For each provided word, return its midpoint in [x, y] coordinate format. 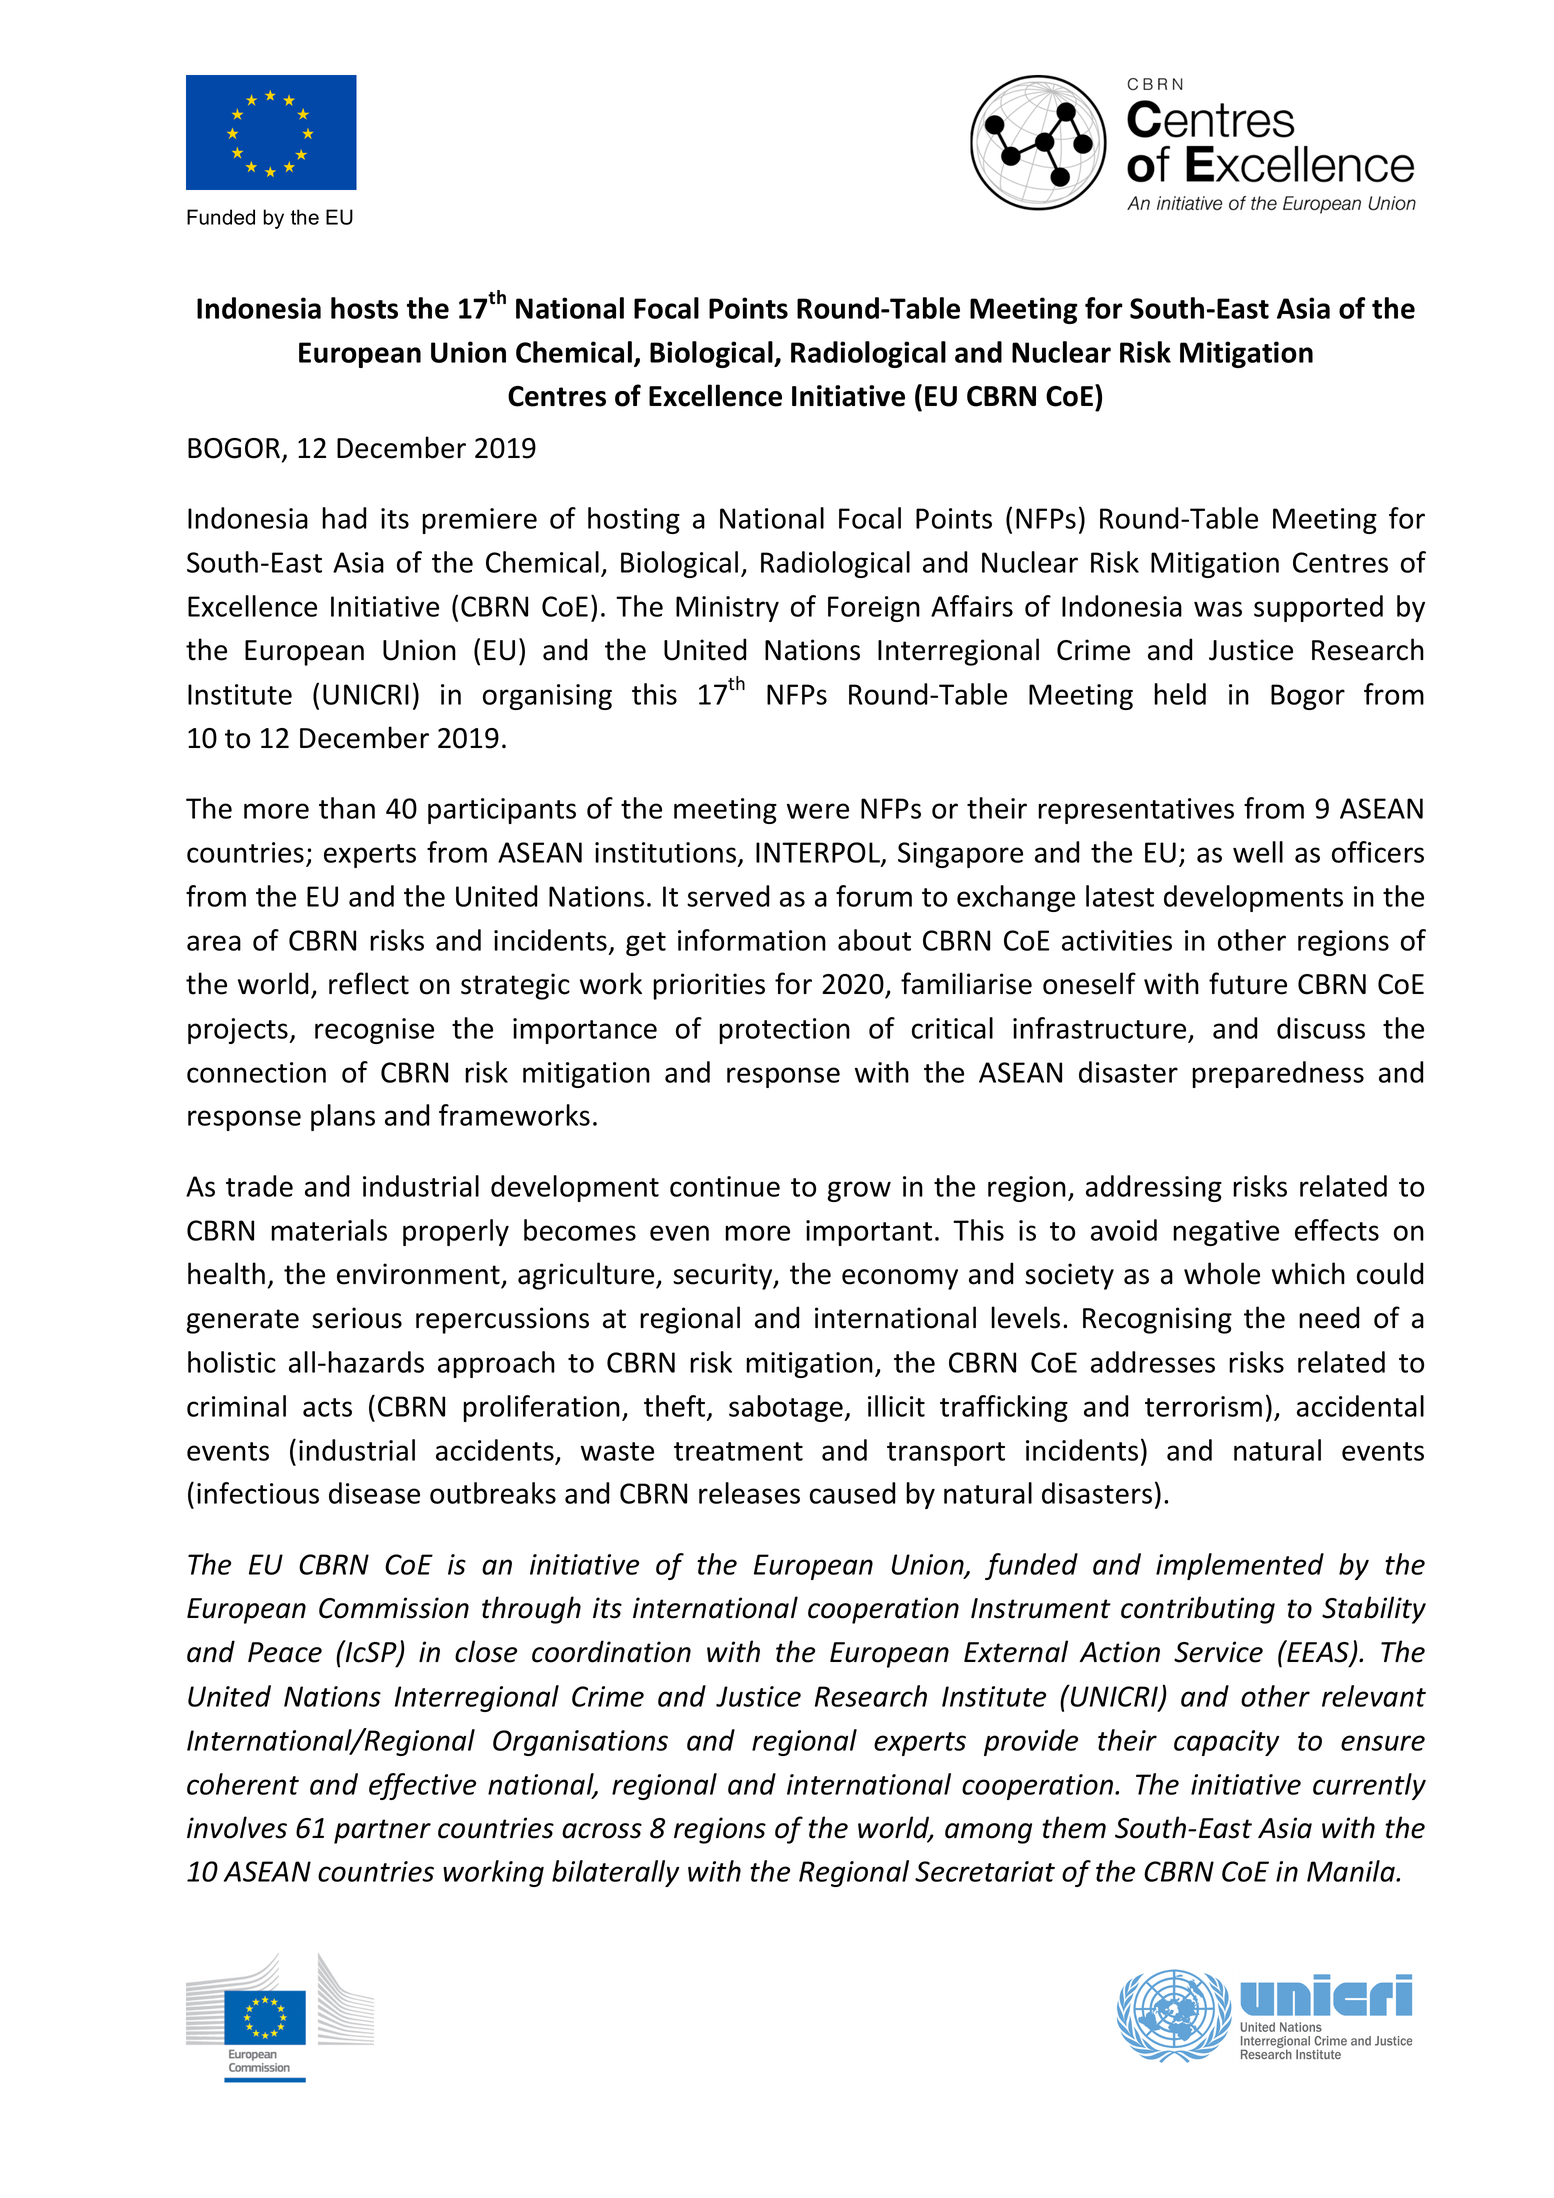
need [1329, 1317]
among [988, 1833]
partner [382, 1831]
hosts [364, 308]
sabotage [787, 1408]
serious [357, 1318]
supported [1318, 608]
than [347, 808]
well [1258, 852]
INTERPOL [819, 854]
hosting [634, 520]
